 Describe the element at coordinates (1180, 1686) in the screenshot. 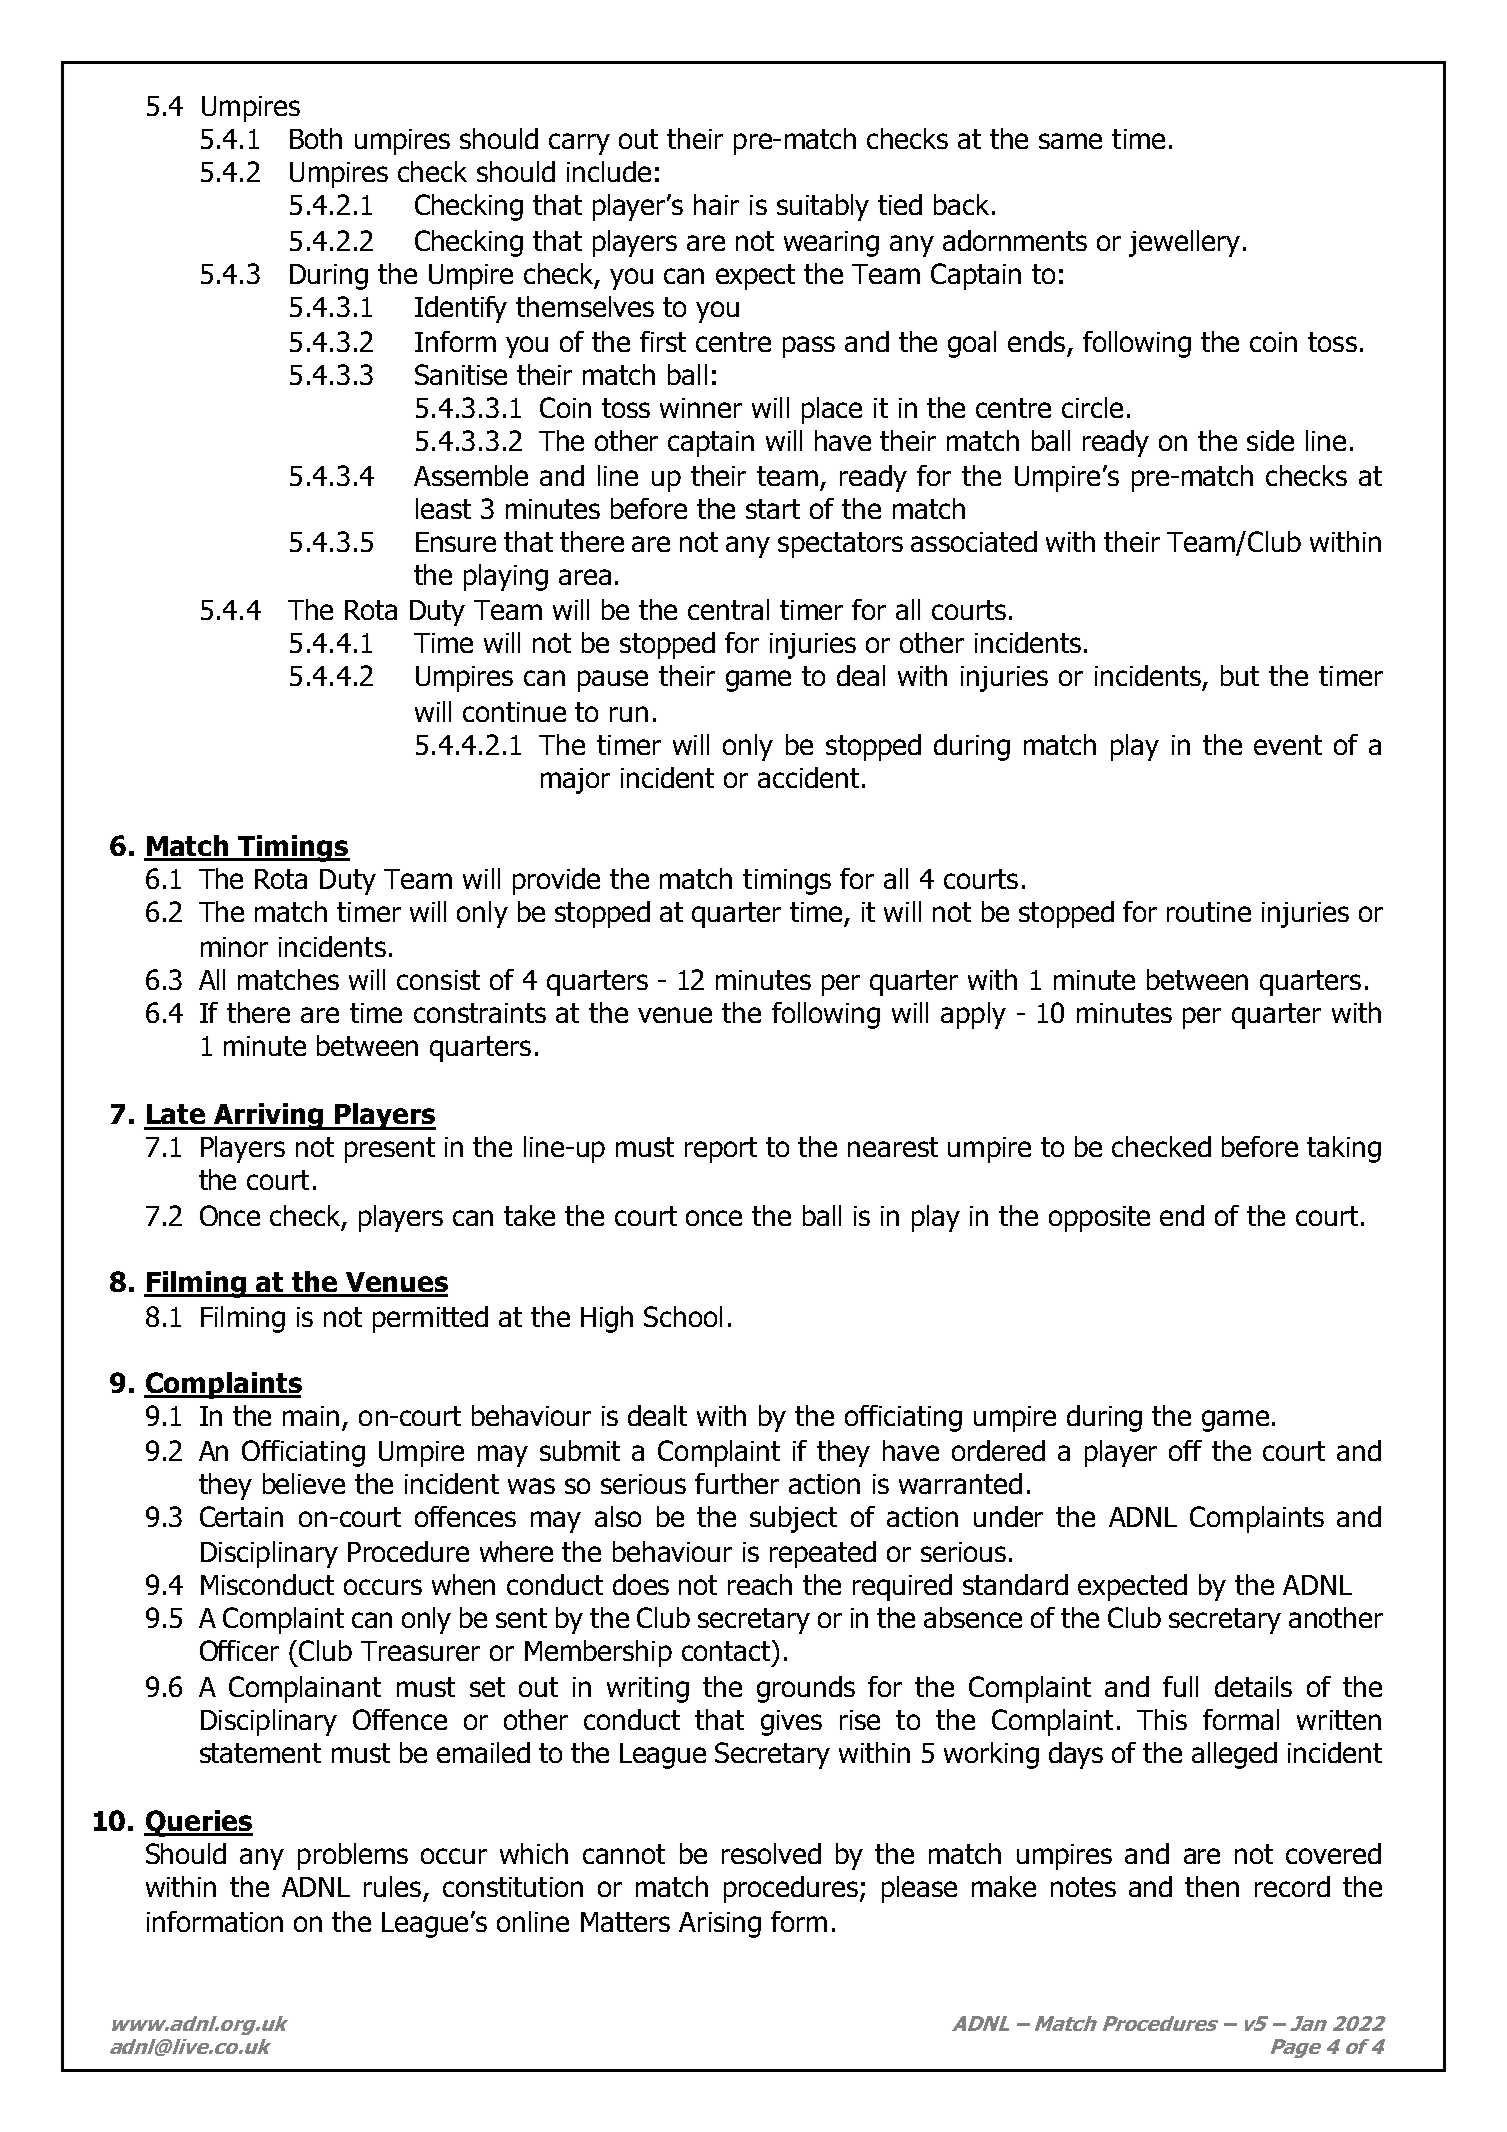

I see `full` at that location.
